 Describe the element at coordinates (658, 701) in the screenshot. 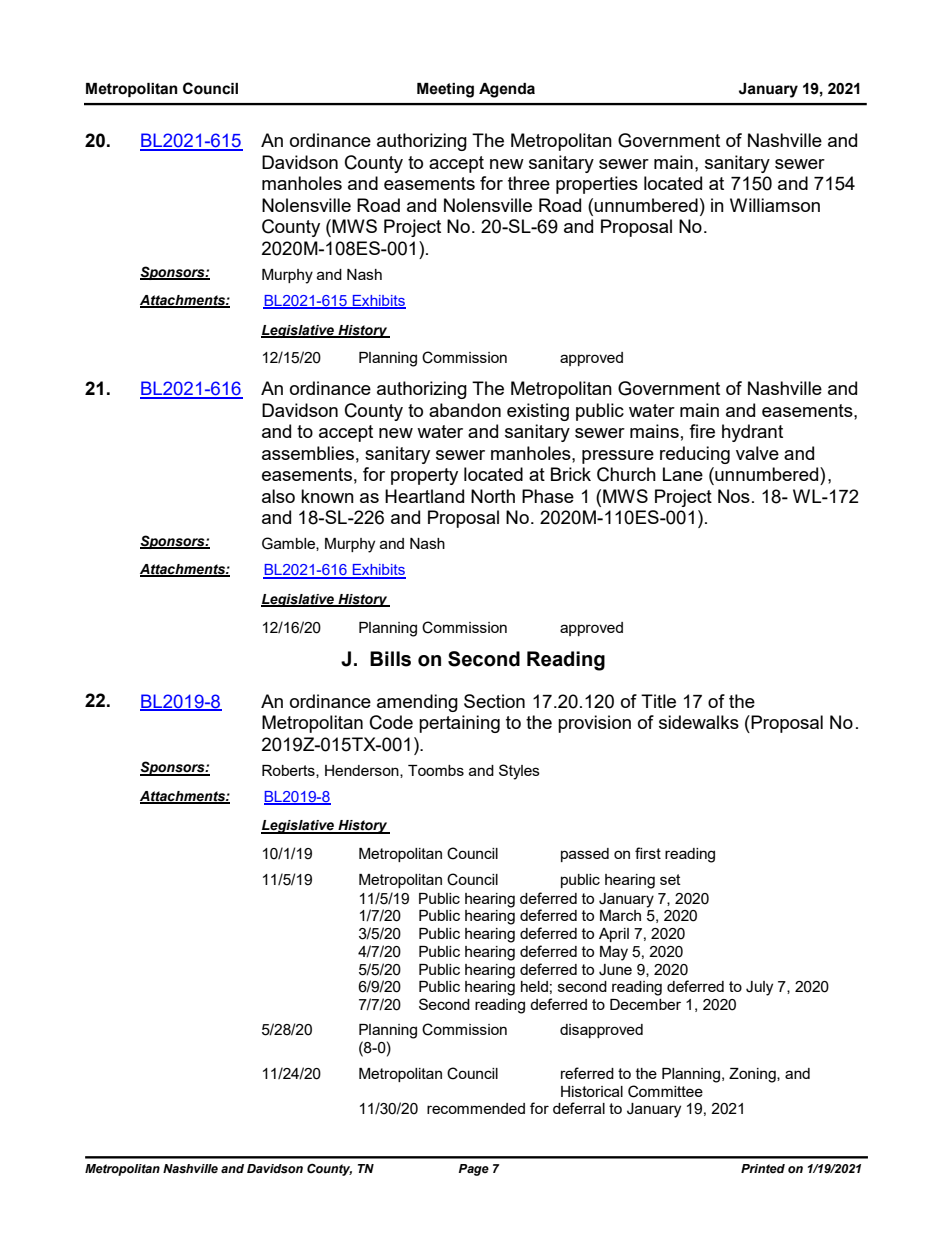

I see `Title` at that location.
